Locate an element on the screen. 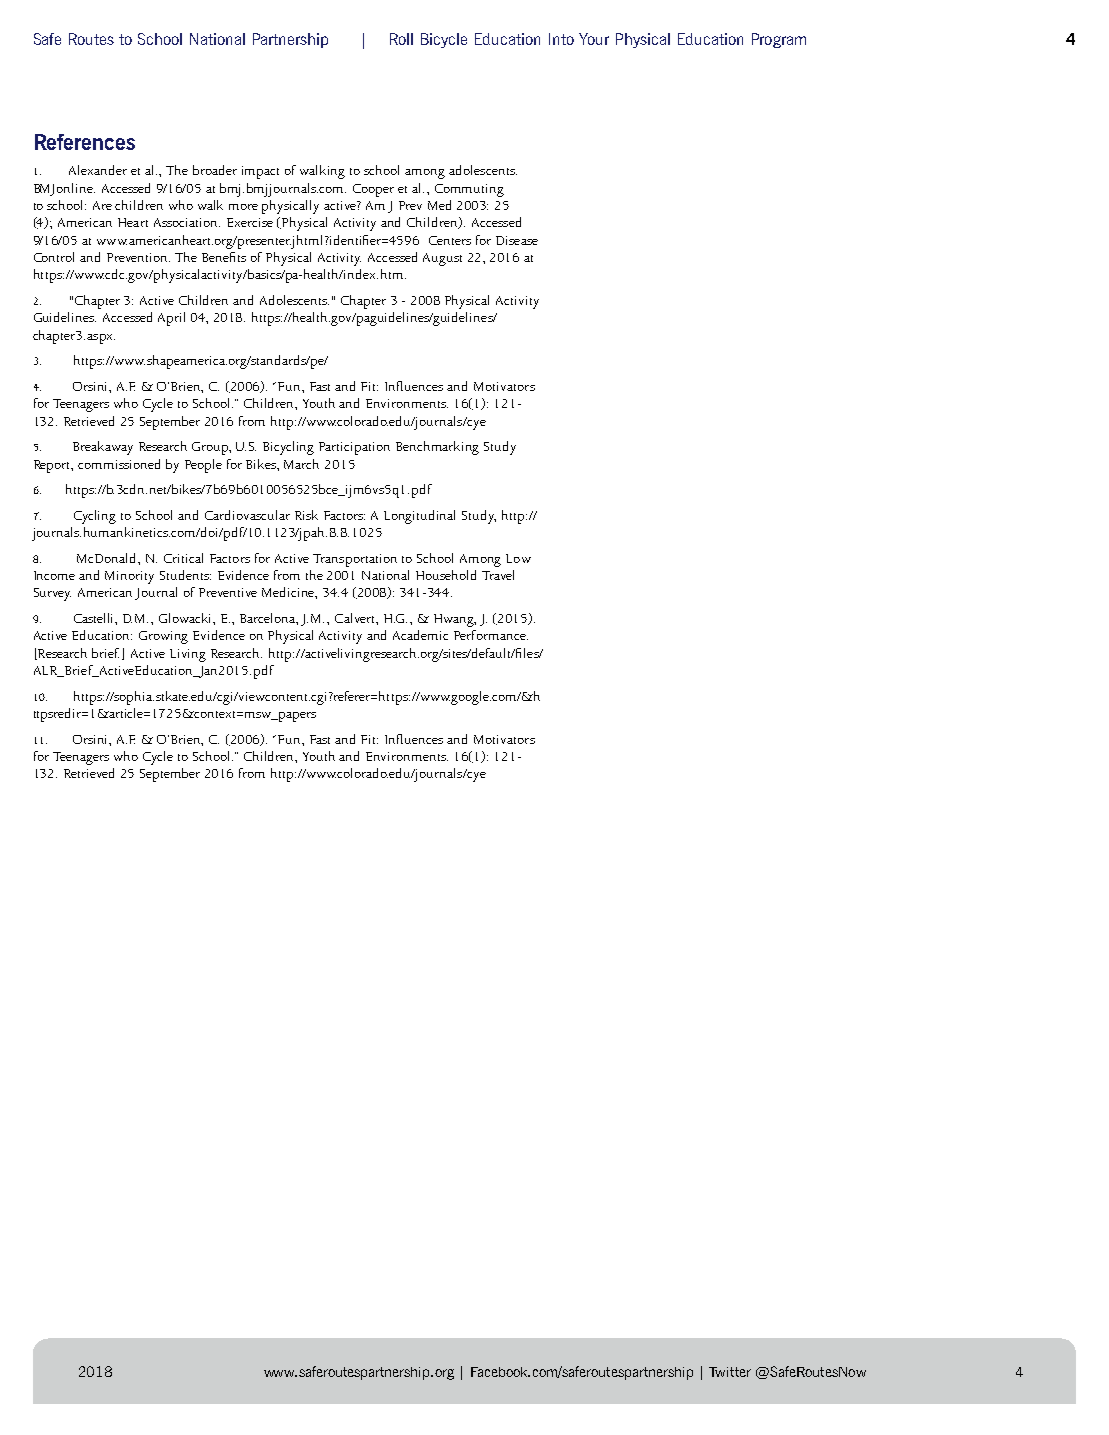 Image resolution: width=1109 pixels, height=1435 pixels. Twitter is located at coordinates (730, 1372).
